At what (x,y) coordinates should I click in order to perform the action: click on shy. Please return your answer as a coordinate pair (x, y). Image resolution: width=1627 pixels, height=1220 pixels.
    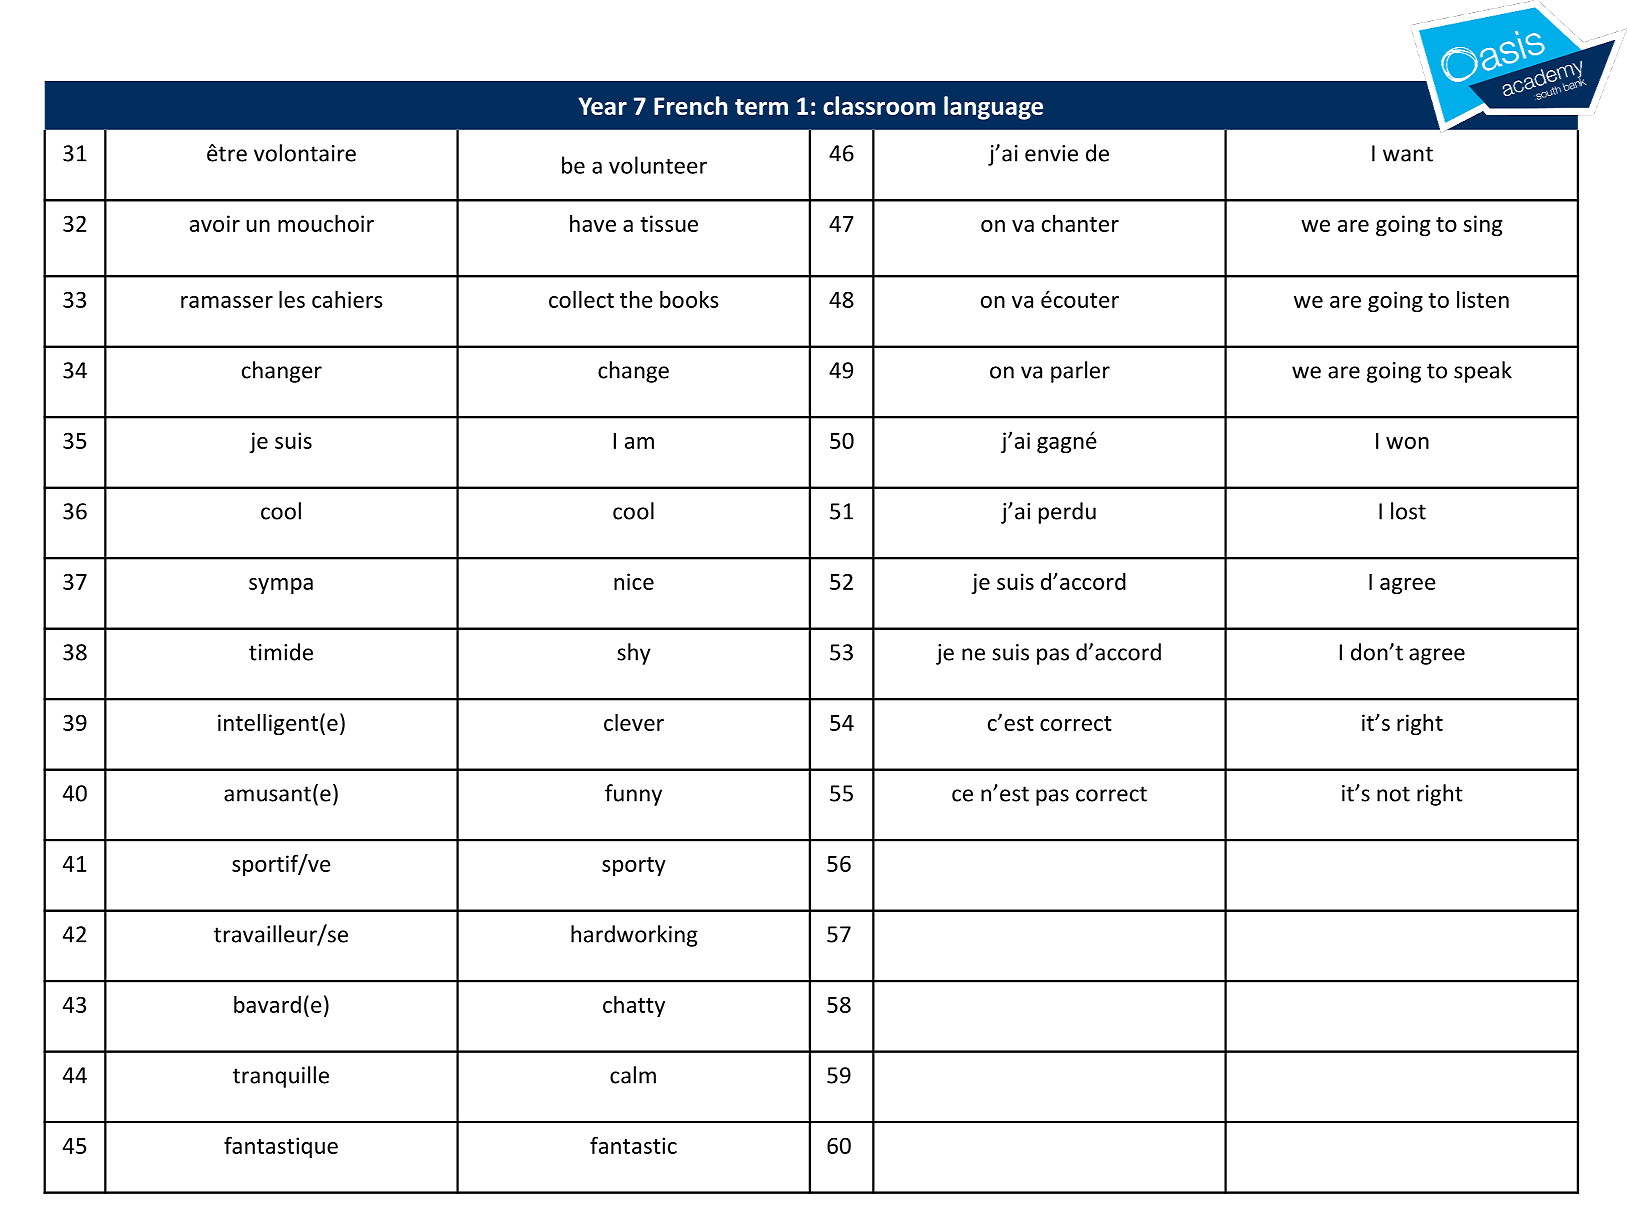
    Looking at the image, I should click on (634, 654).
